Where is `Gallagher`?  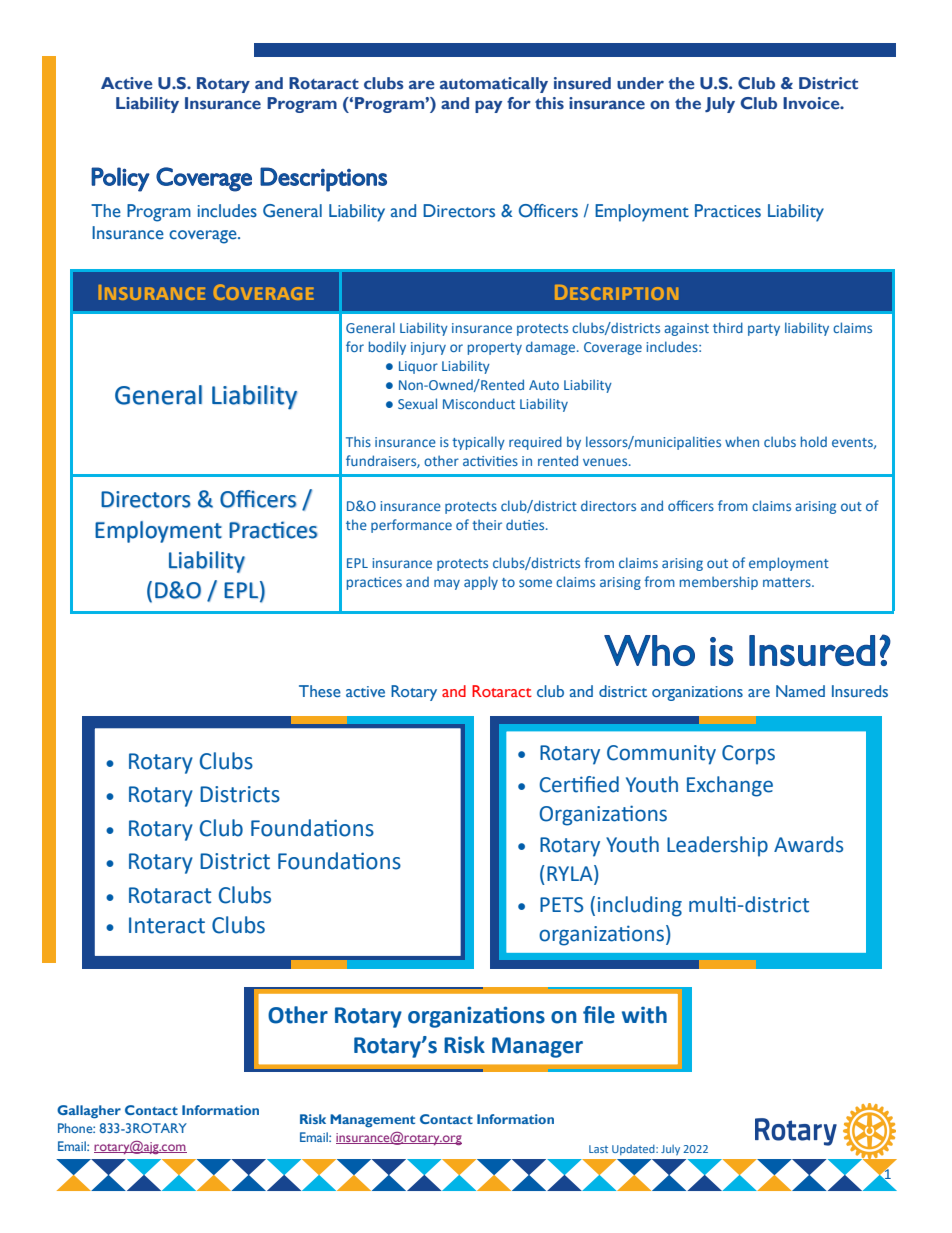 Gallagher is located at coordinates (89, 1112).
